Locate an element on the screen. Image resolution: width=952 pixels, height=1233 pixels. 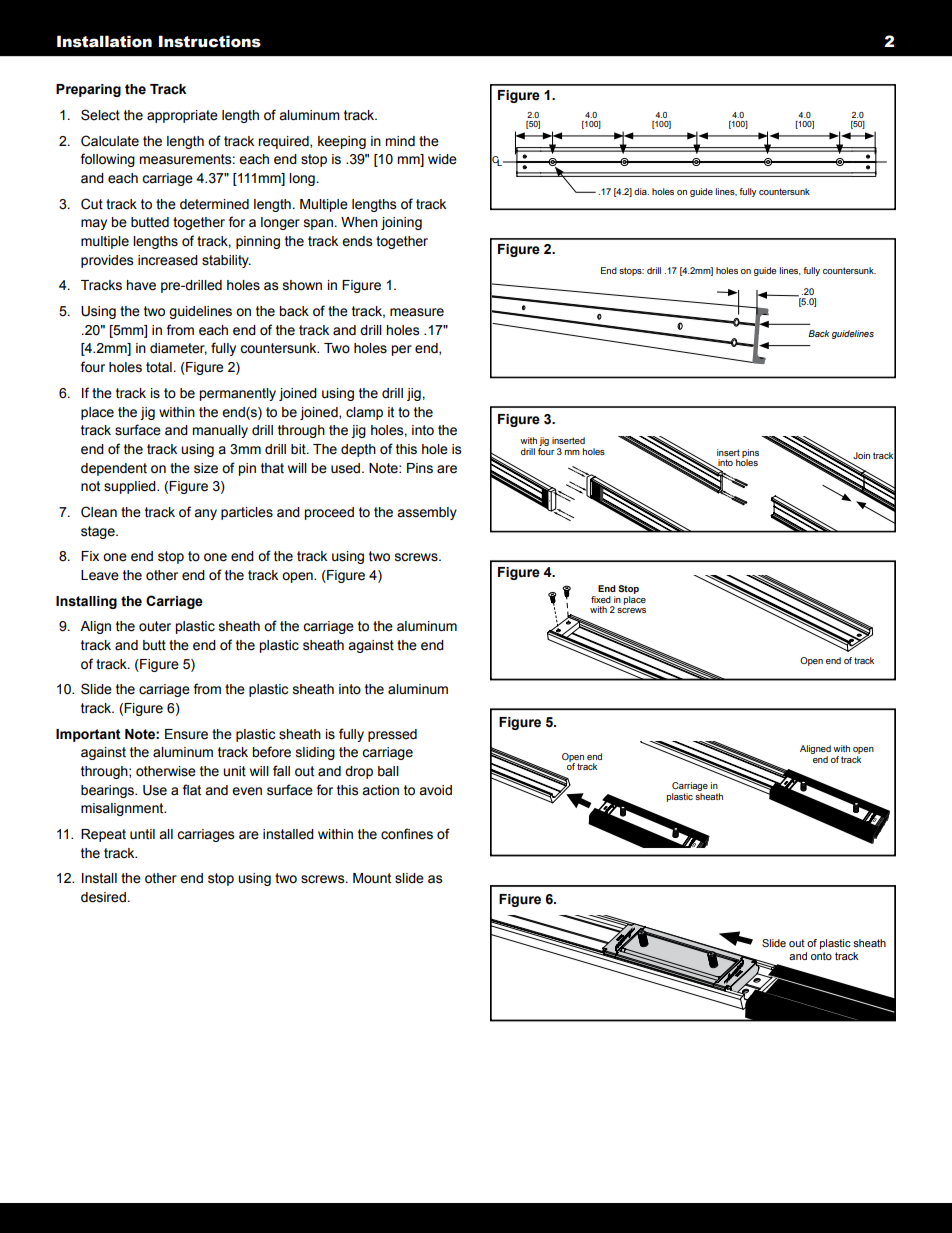
Instructions is located at coordinates (210, 41).
